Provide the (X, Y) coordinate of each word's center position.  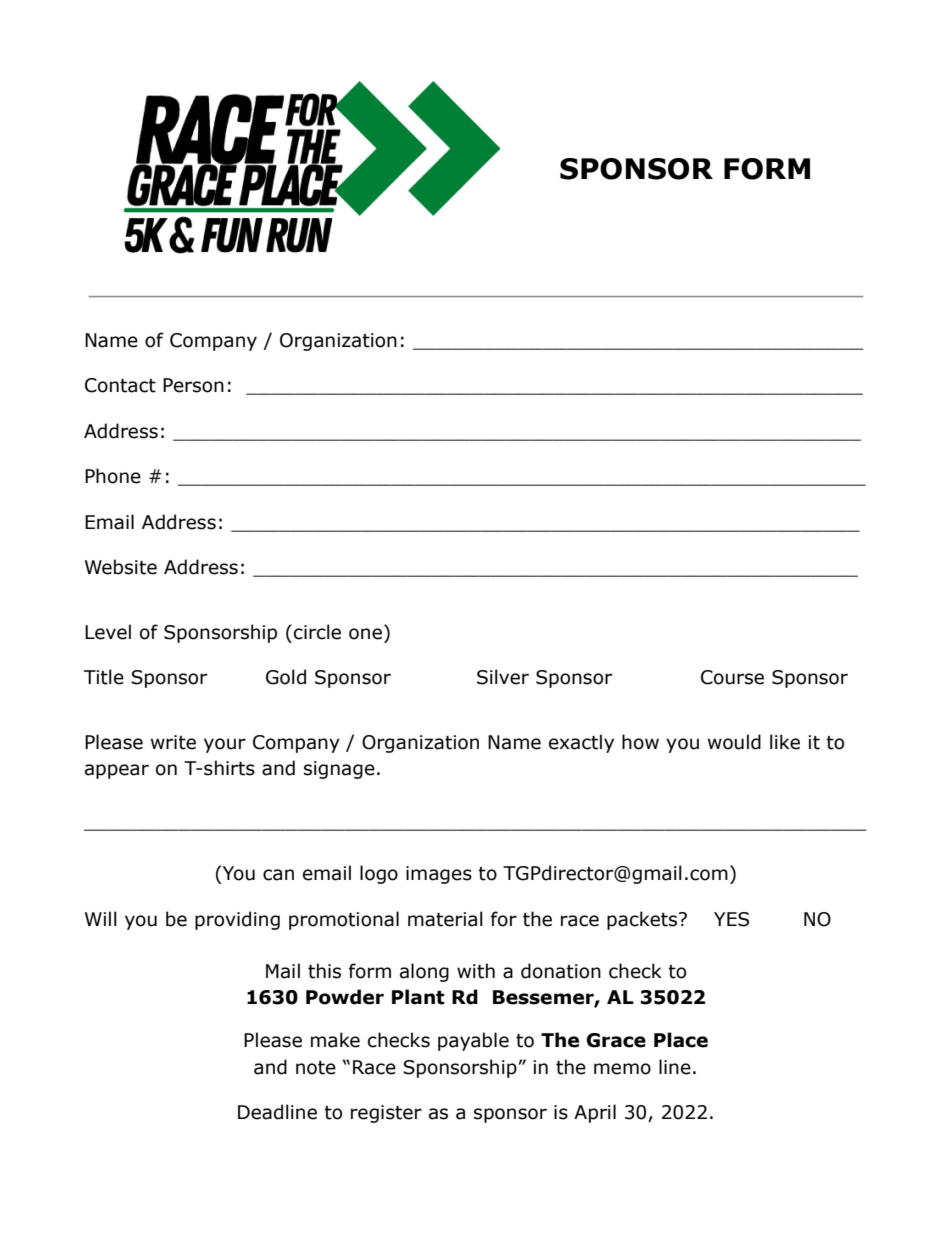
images (439, 875)
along (424, 972)
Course (732, 677)
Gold (286, 677)
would (734, 742)
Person (193, 385)
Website (121, 567)
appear (117, 771)
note (316, 1068)
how (640, 742)
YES (731, 919)
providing (237, 920)
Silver (503, 677)
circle (317, 632)
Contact (120, 385)
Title (104, 677)
